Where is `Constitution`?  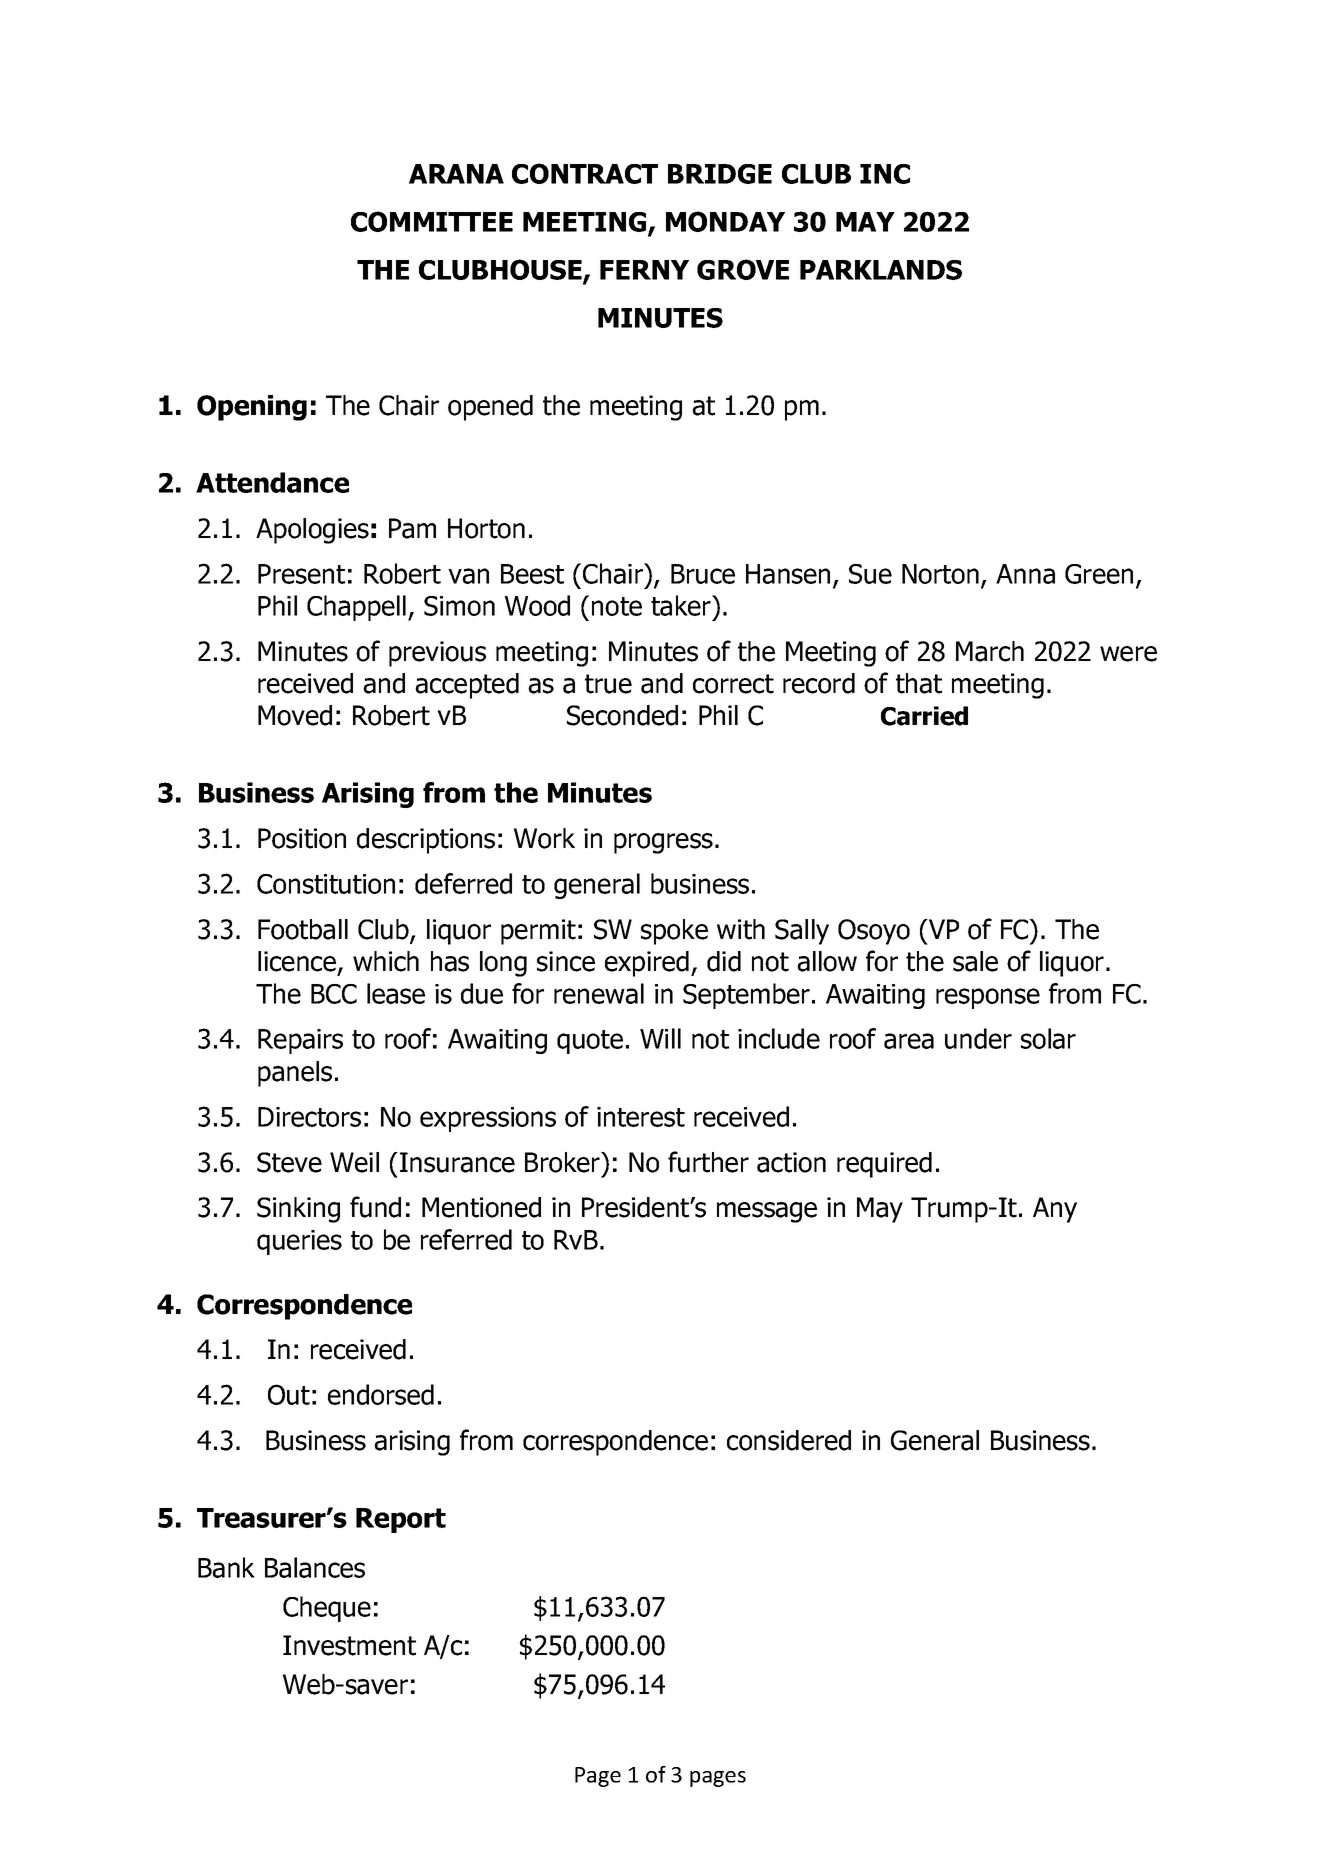
Constitution is located at coordinates (326, 884).
